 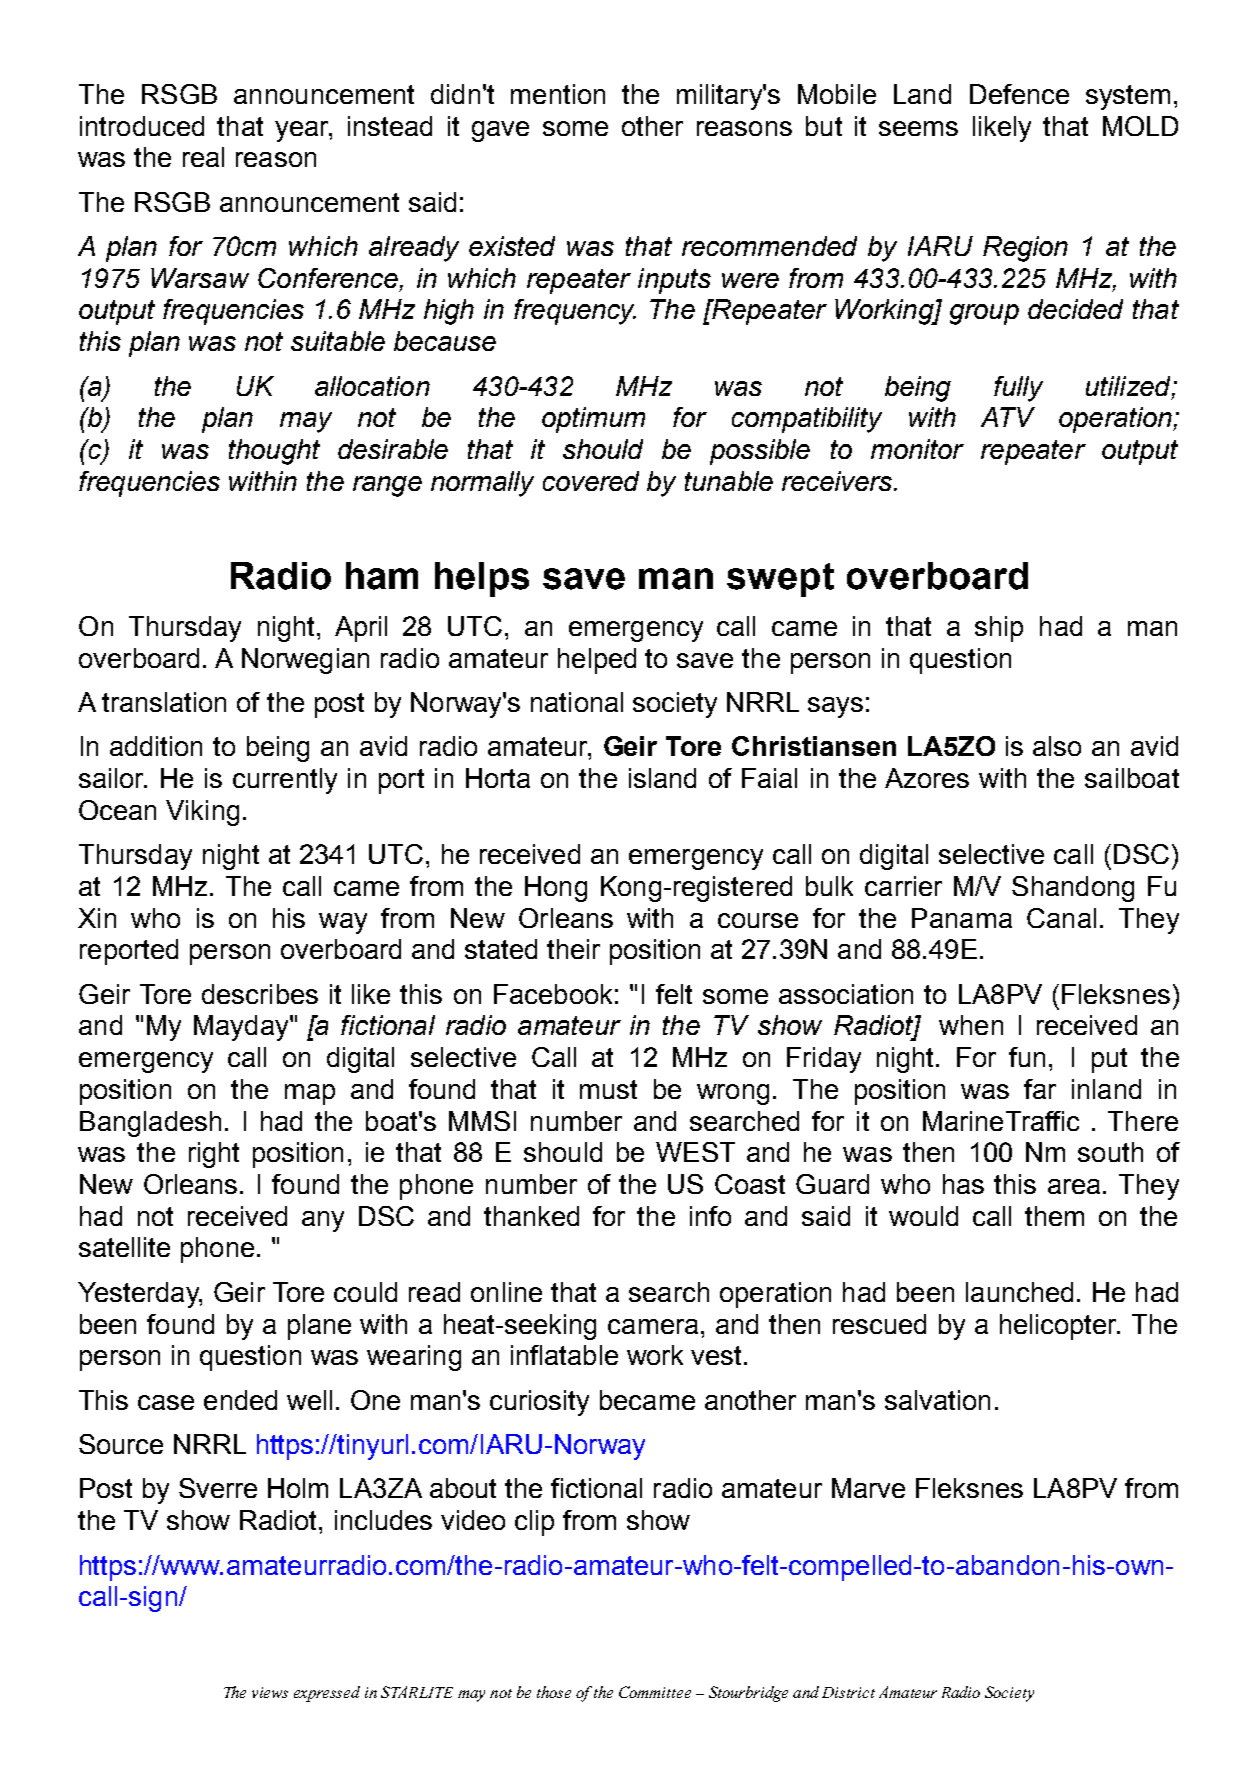 I want to click on must, so click(x=608, y=1089).
